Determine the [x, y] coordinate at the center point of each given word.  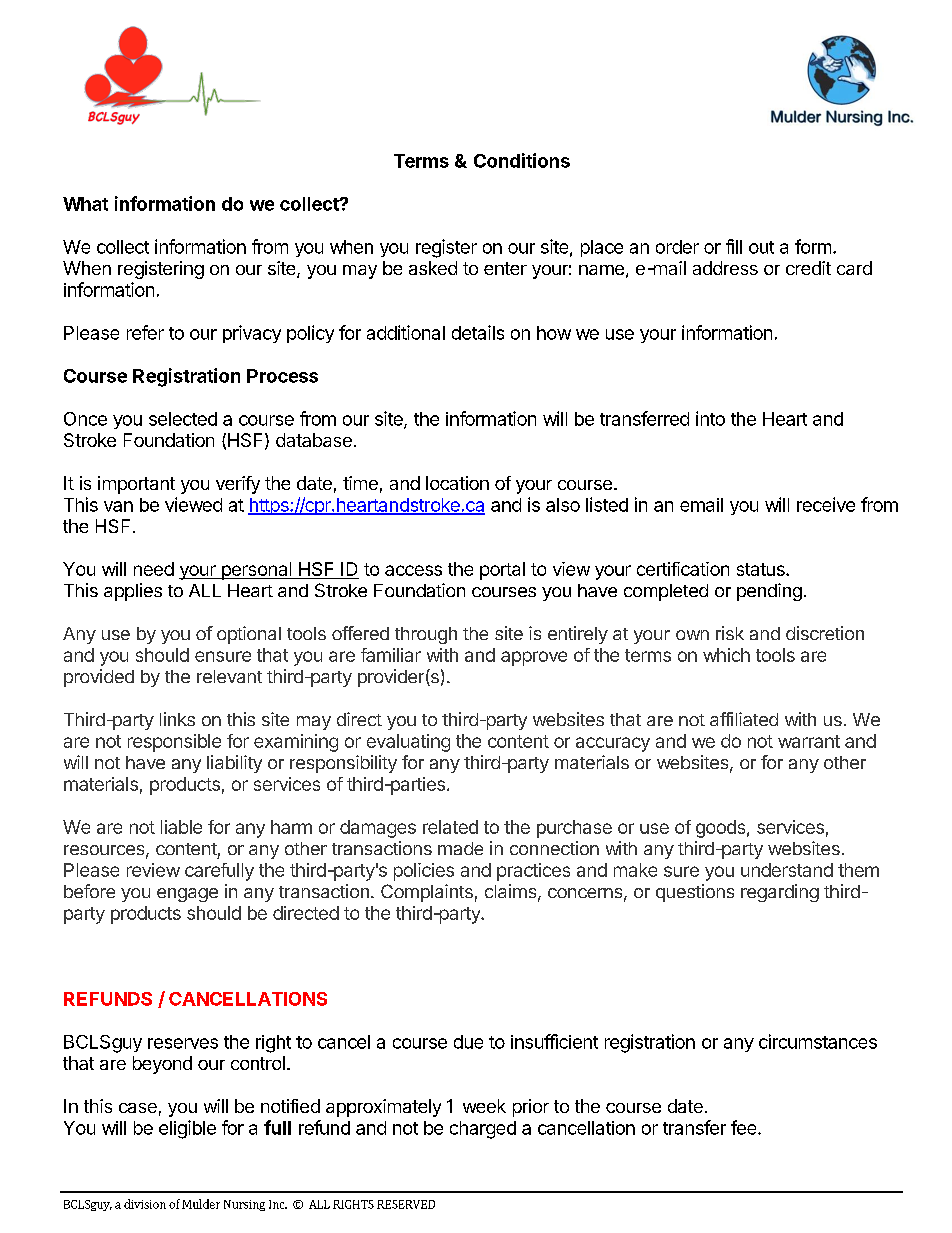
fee [745, 1127]
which [726, 655]
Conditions [522, 160]
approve [534, 658]
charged [483, 1130]
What [85, 204]
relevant [229, 676]
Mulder [201, 1204]
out [761, 247]
